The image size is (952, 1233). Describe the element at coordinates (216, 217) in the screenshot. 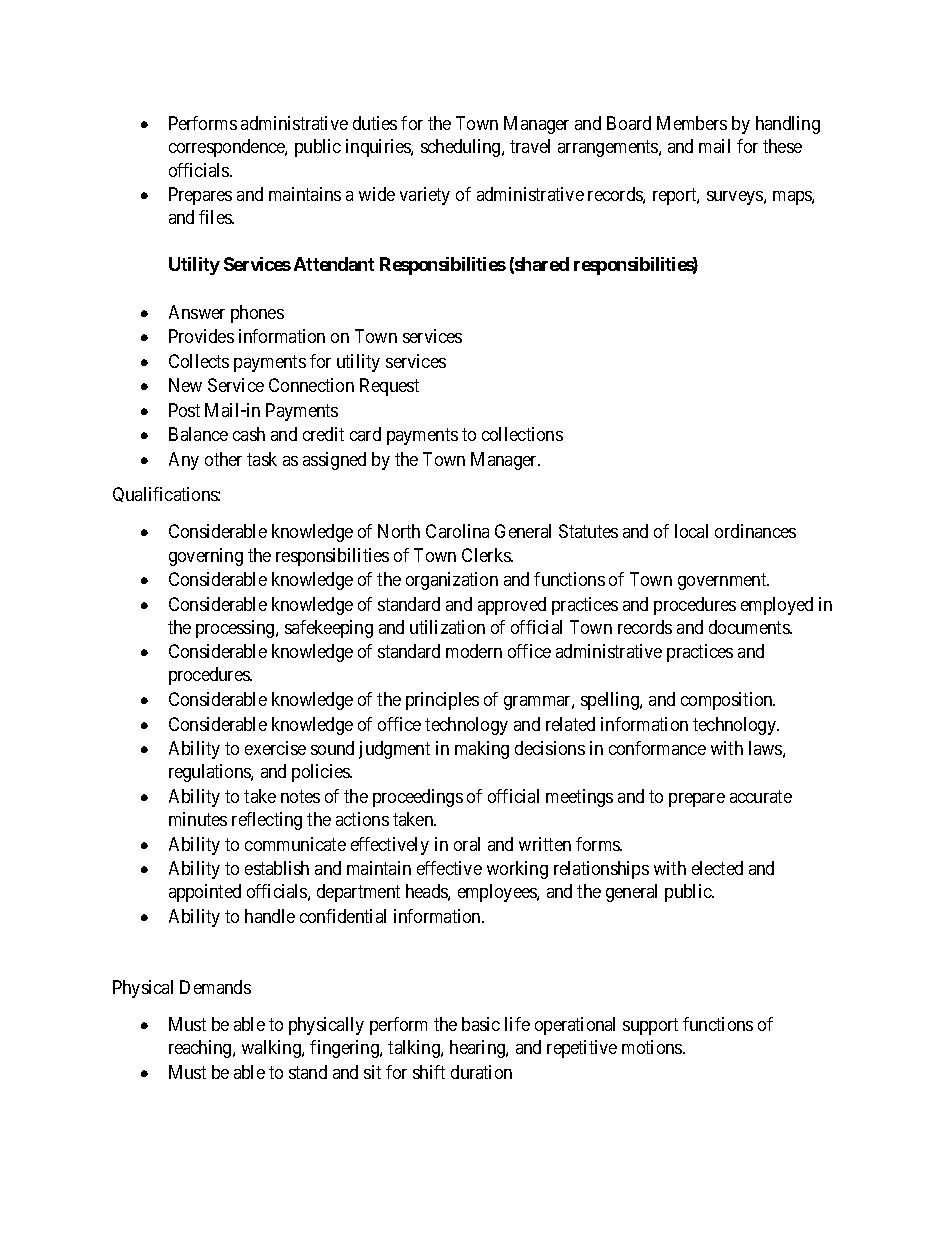

I see `files` at that location.
